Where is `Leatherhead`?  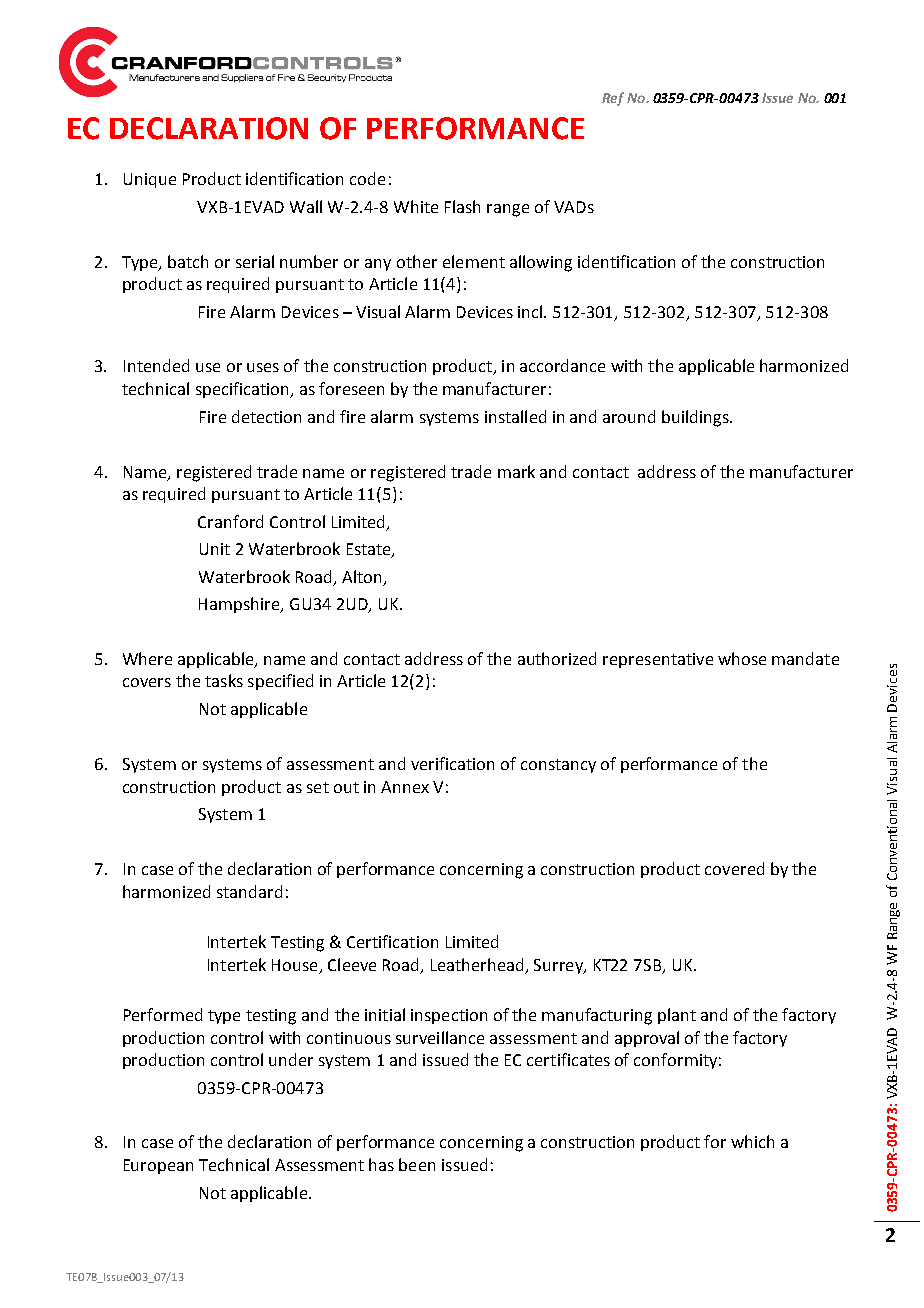
Leatherhead is located at coordinates (477, 964).
